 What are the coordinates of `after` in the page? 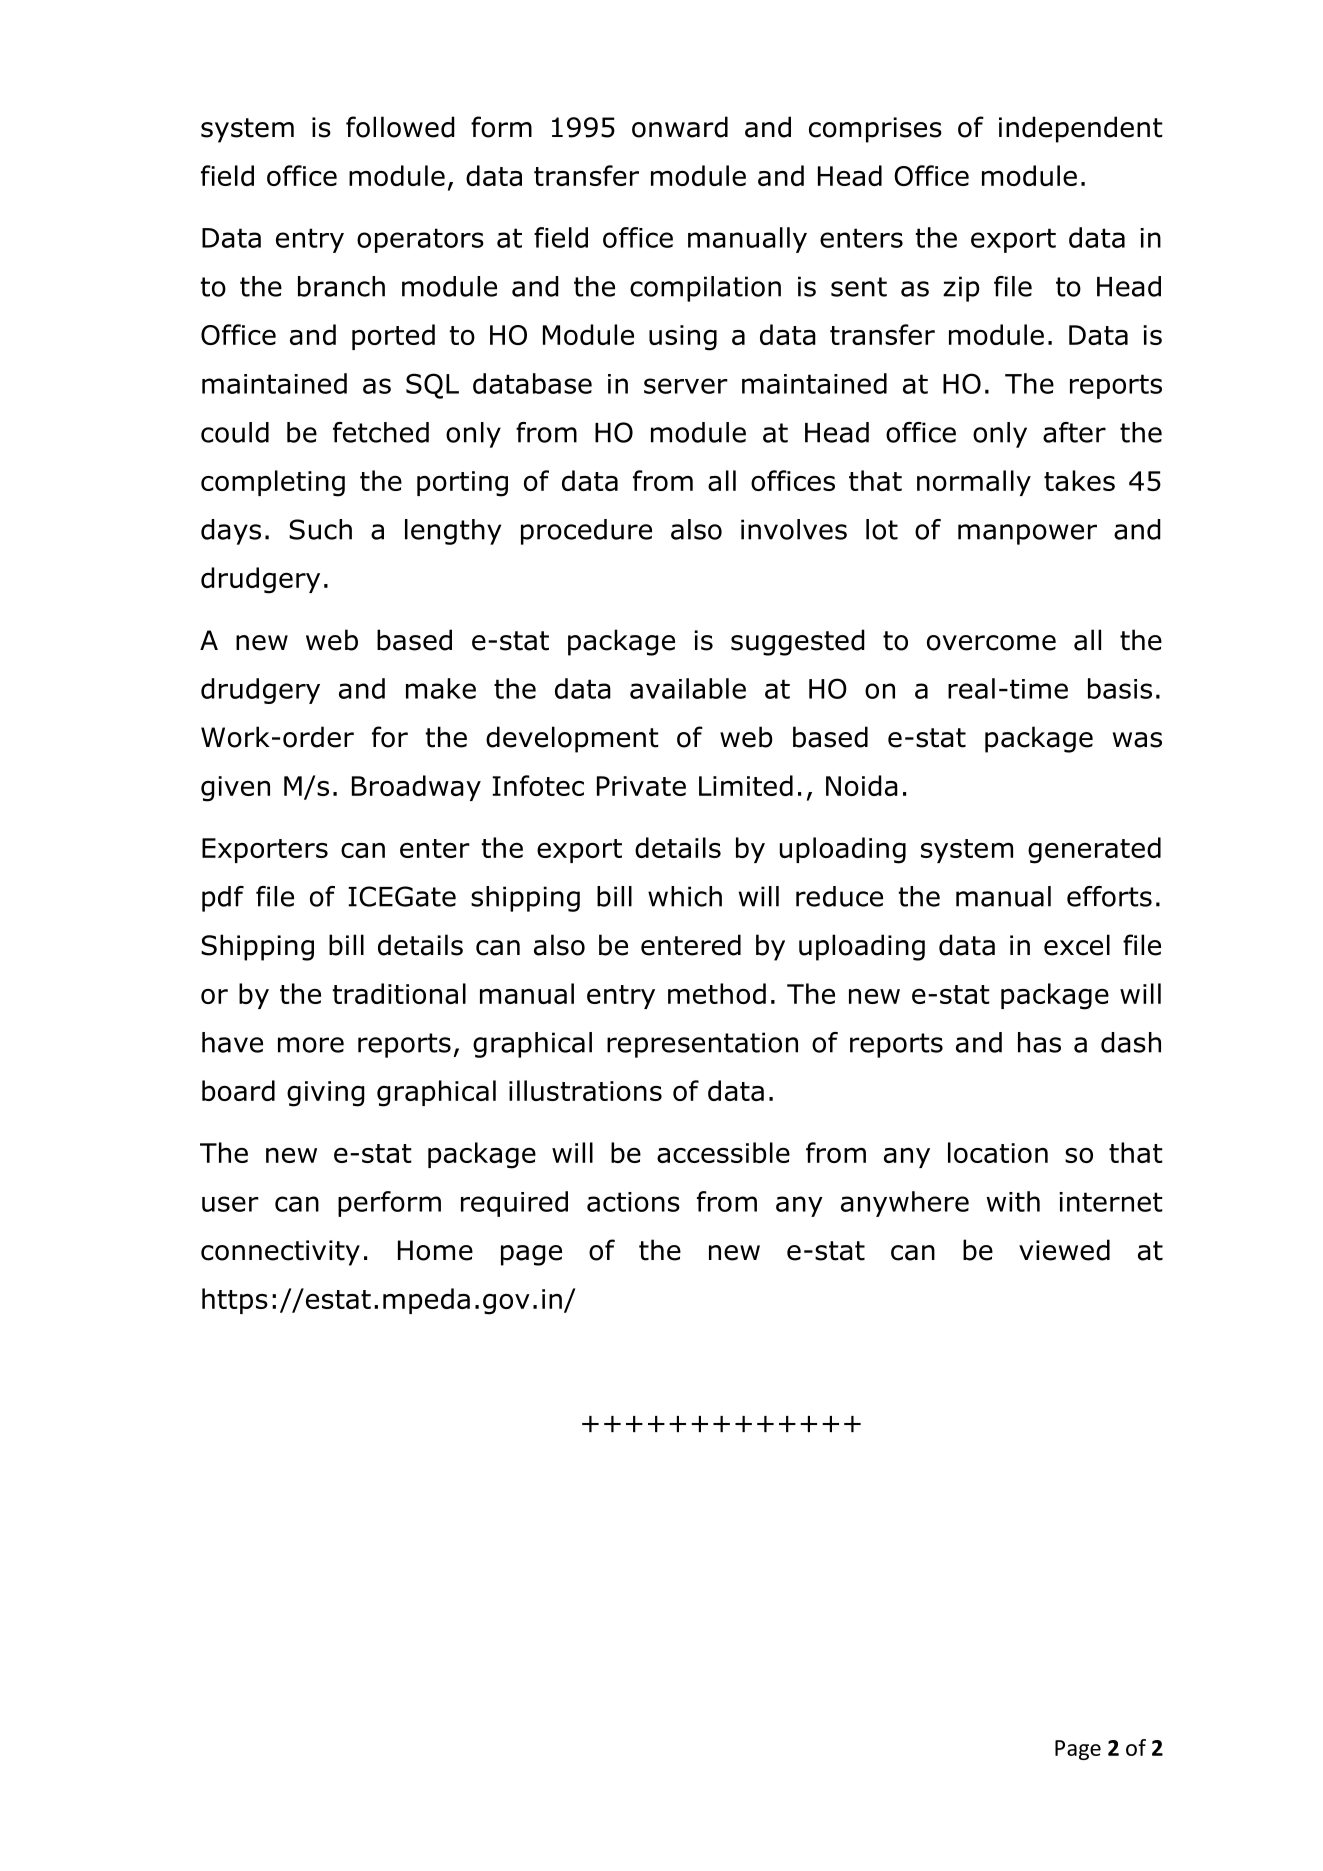 It's located at (1074, 432).
